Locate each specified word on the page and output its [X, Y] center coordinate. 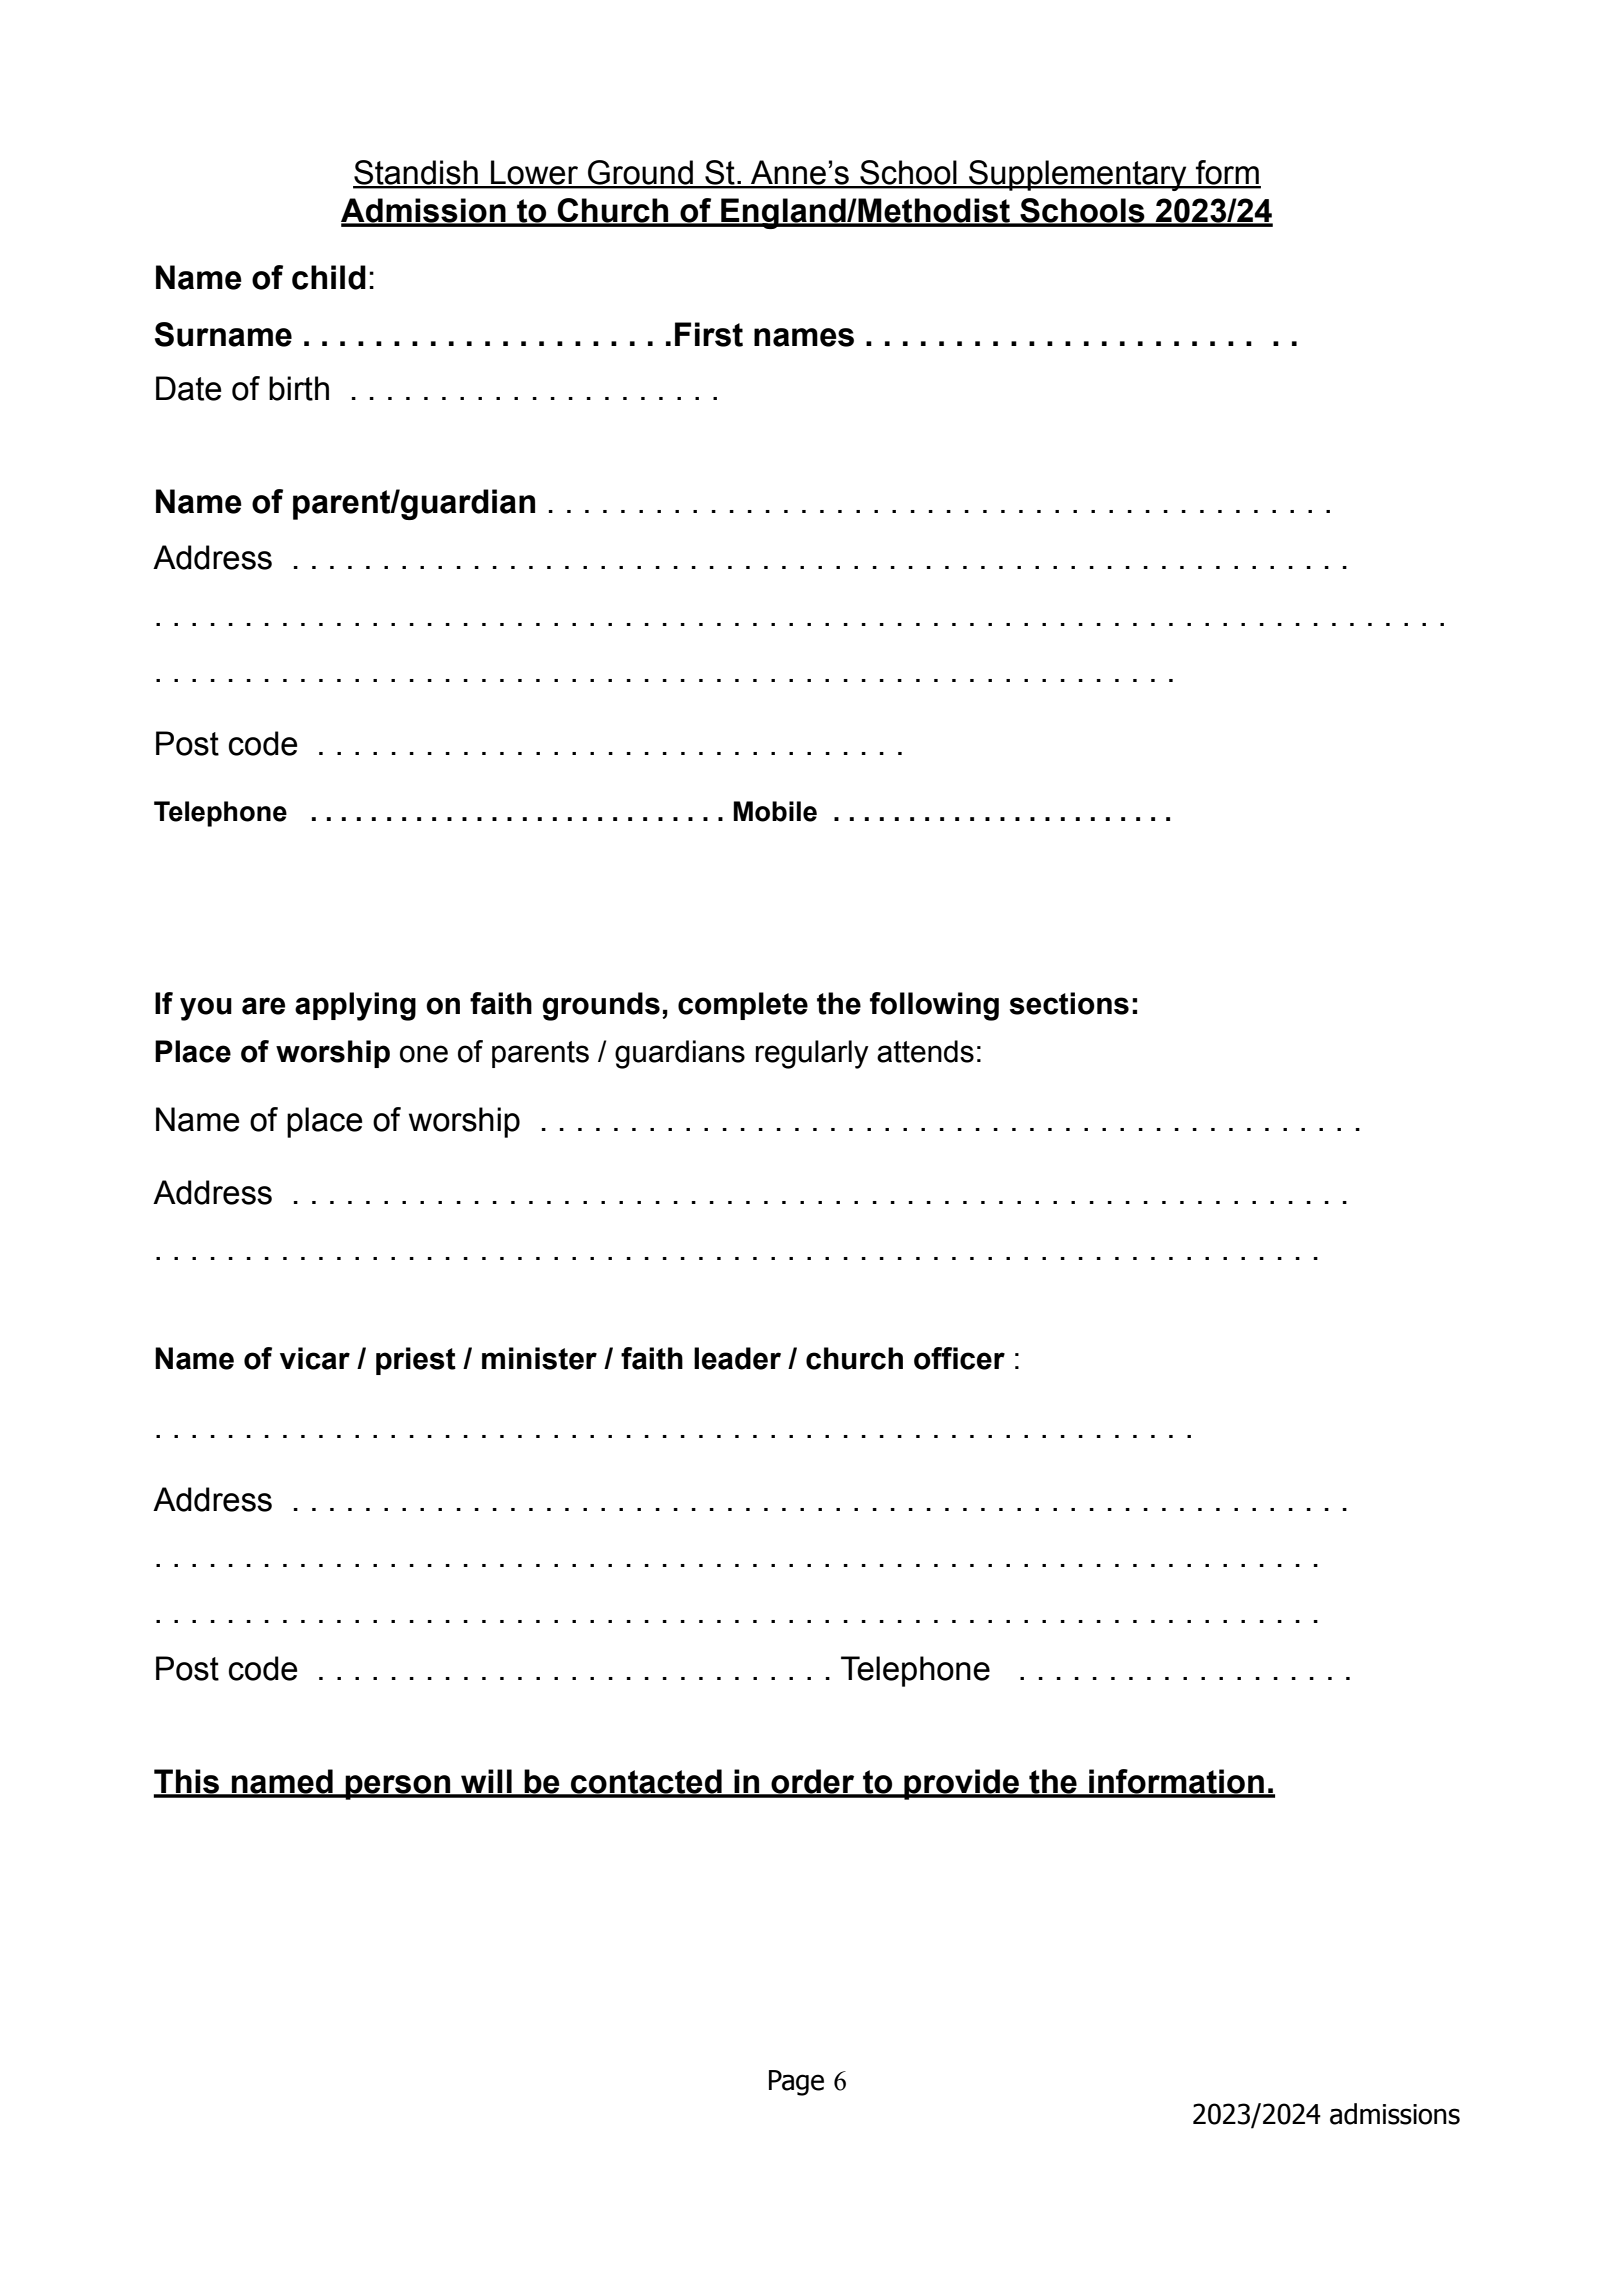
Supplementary [1078, 175]
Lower [534, 173]
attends [925, 1051]
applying [355, 1006]
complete [743, 1006]
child [329, 277]
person [398, 1787]
